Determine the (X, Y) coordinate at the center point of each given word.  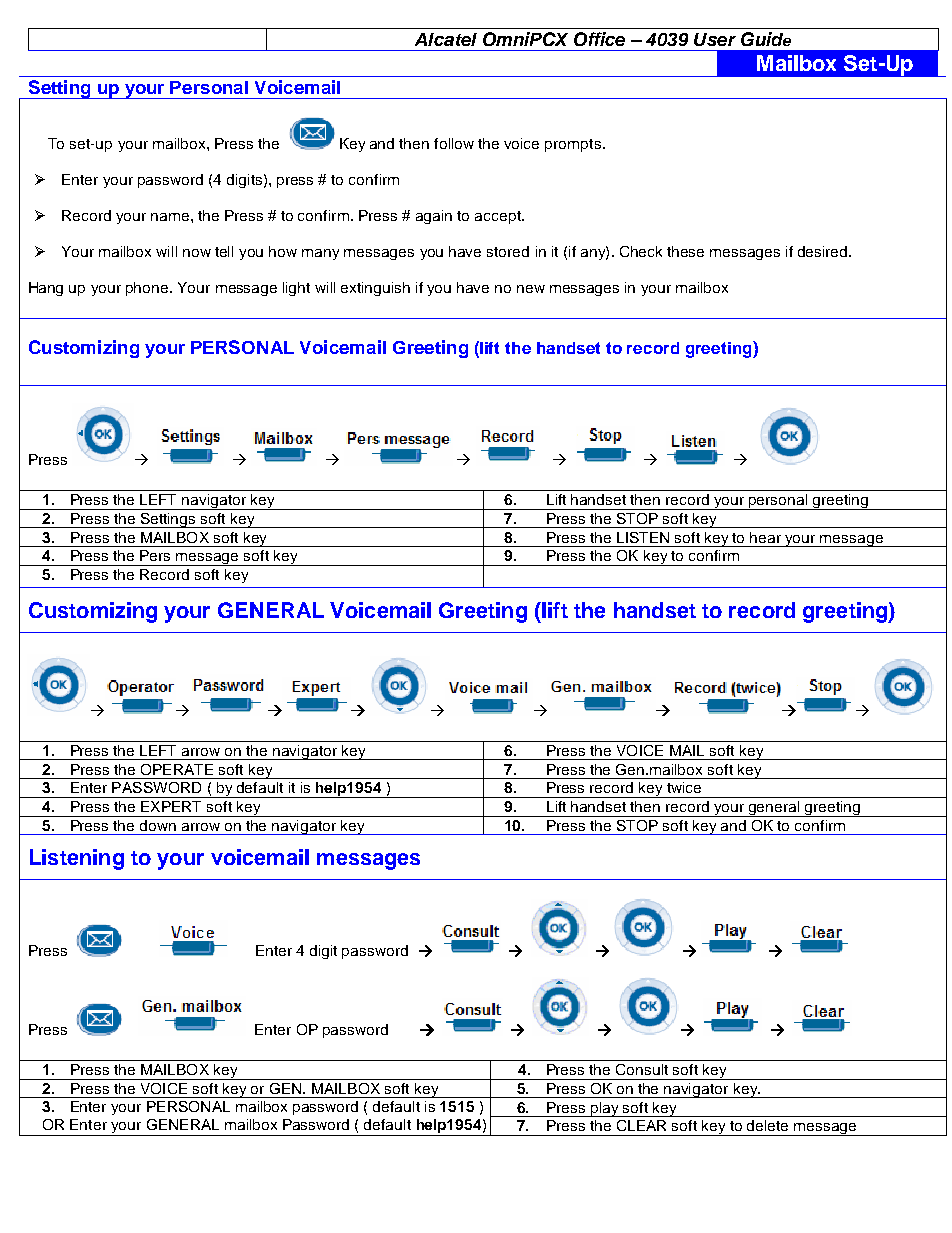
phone (148, 289)
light (296, 289)
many (320, 254)
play (604, 1109)
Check (641, 251)
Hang (46, 289)
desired (824, 251)
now (197, 253)
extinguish (375, 289)
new (531, 289)
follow (454, 143)
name (171, 217)
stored (508, 251)
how (283, 251)
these (685, 251)
